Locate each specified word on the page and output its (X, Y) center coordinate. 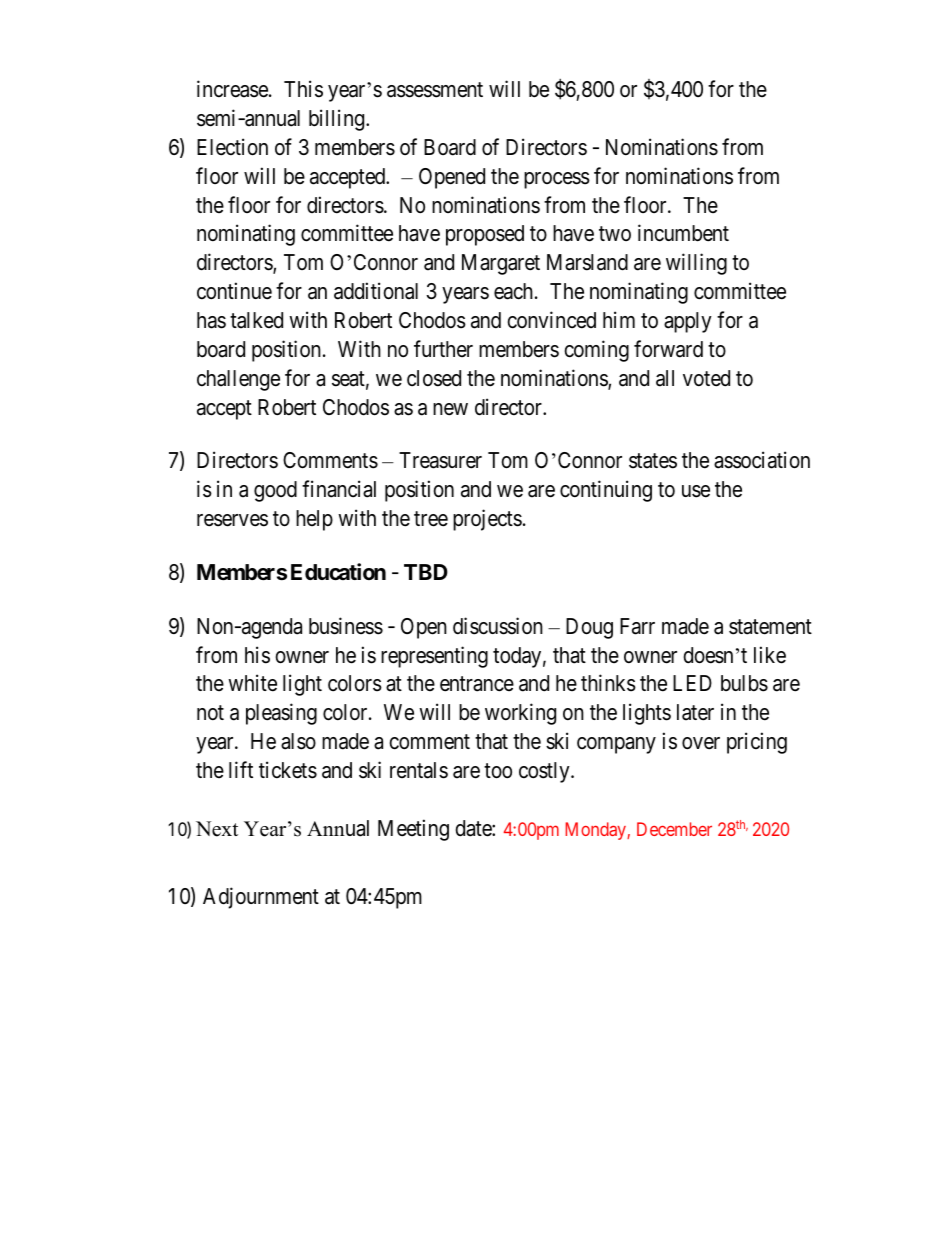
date (474, 828)
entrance (477, 684)
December (674, 829)
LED (692, 683)
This (303, 89)
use (696, 491)
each (515, 291)
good (275, 491)
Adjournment (261, 898)
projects (487, 520)
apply (688, 322)
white (252, 683)
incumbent (683, 233)
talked (256, 320)
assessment (435, 90)
